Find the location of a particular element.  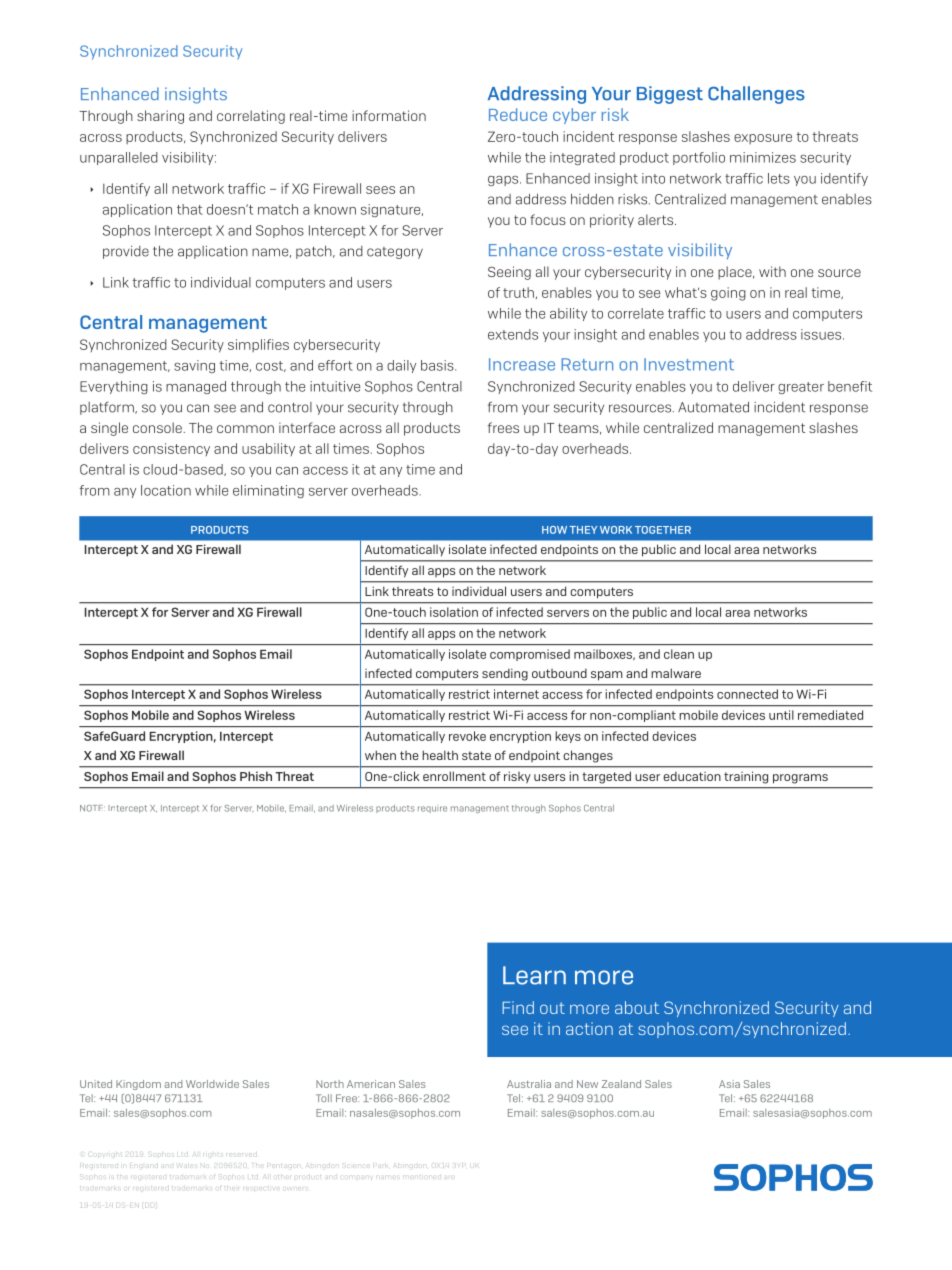

Australia is located at coordinates (529, 1084).
